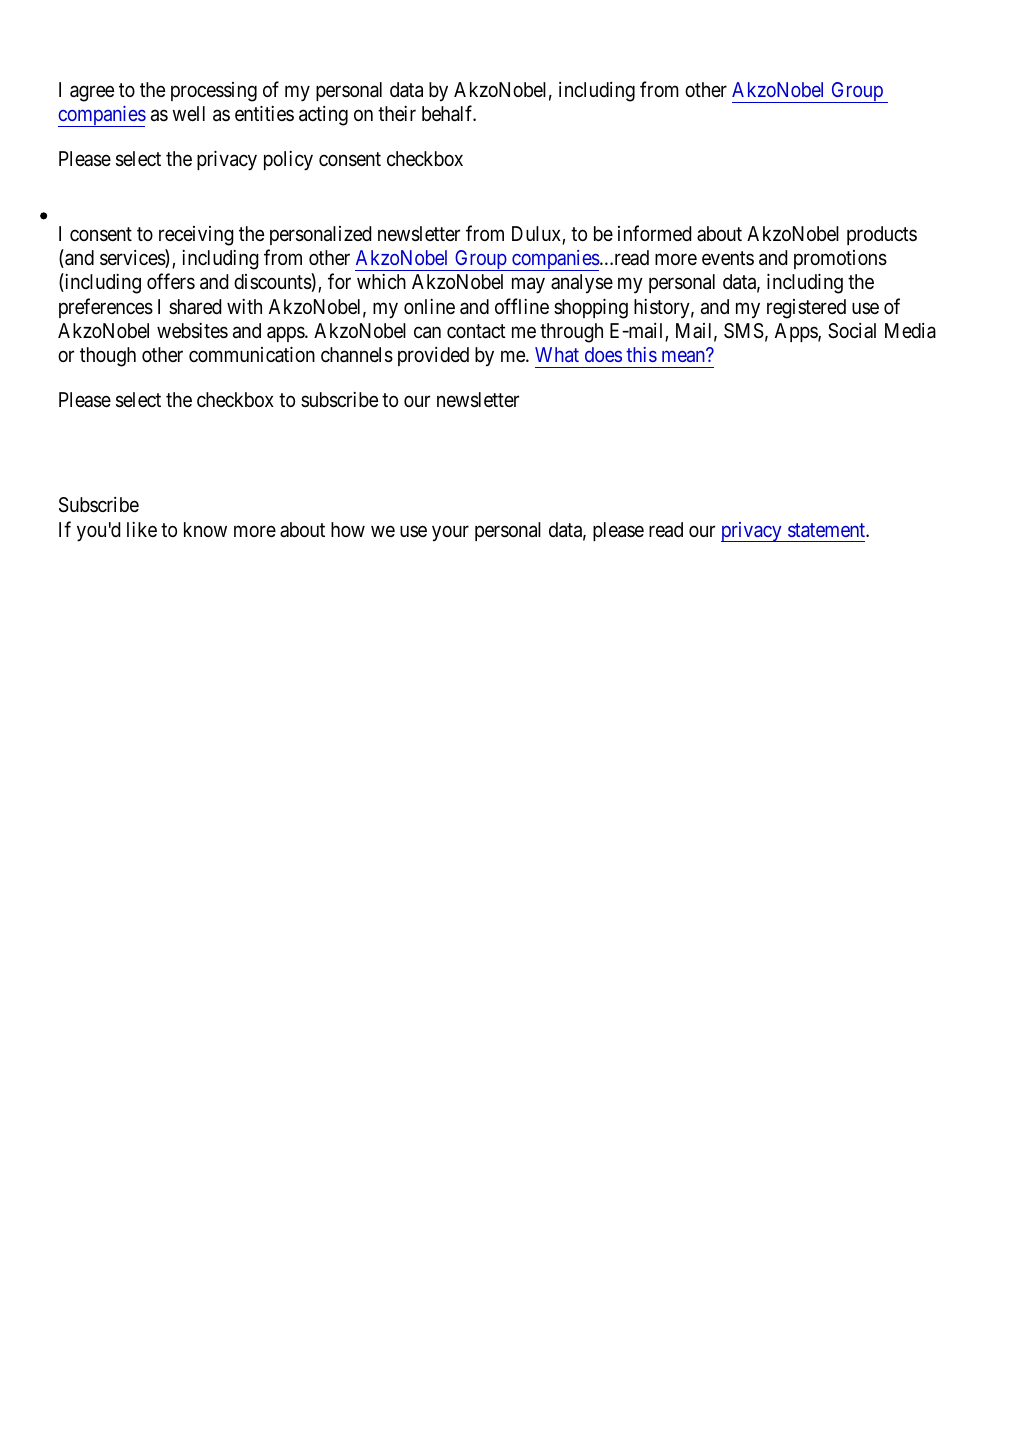  What do you see at coordinates (449, 113) in the image?
I see `behalf` at bounding box center [449, 113].
